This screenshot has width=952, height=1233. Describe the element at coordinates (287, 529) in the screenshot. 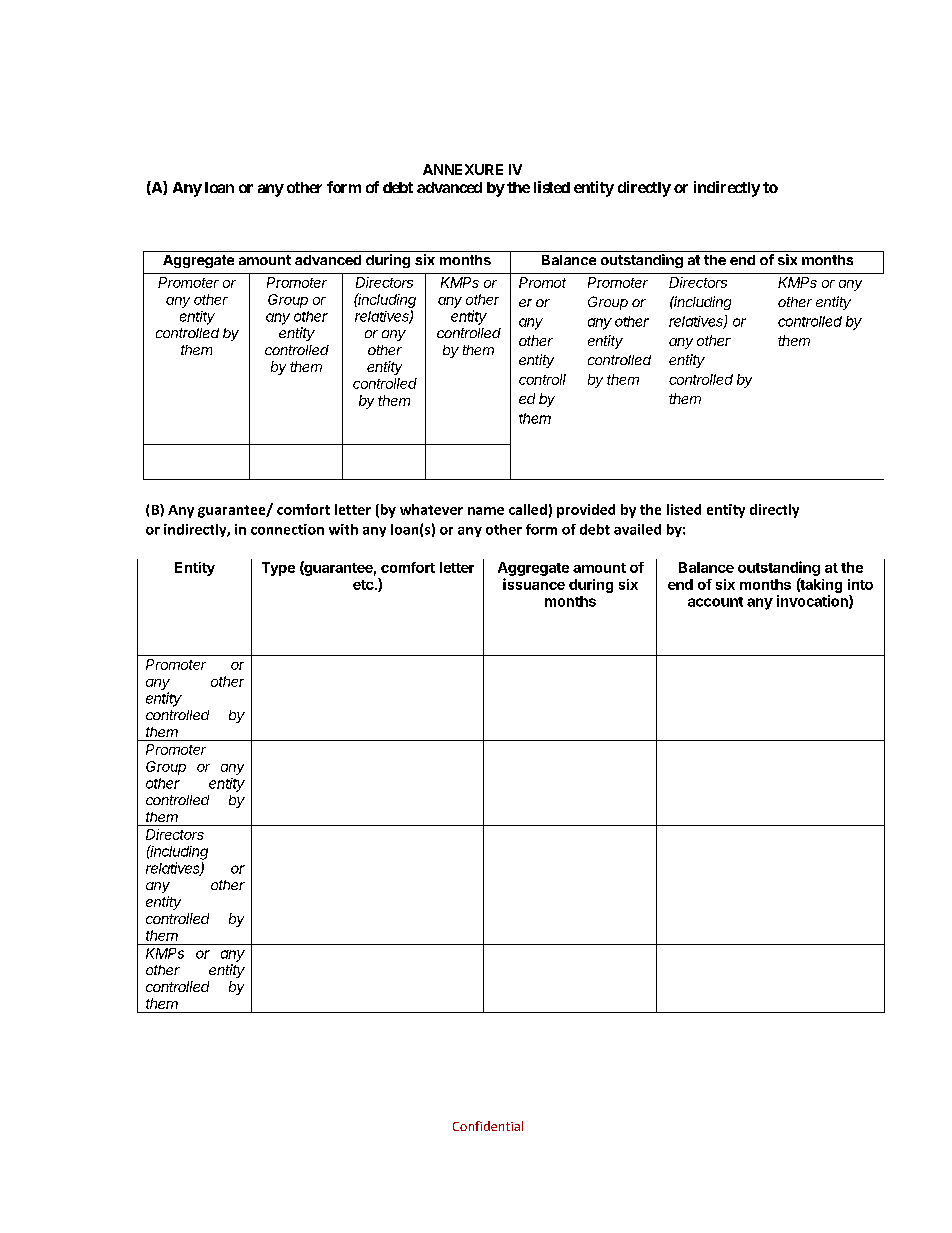

I see `connection` at that location.
